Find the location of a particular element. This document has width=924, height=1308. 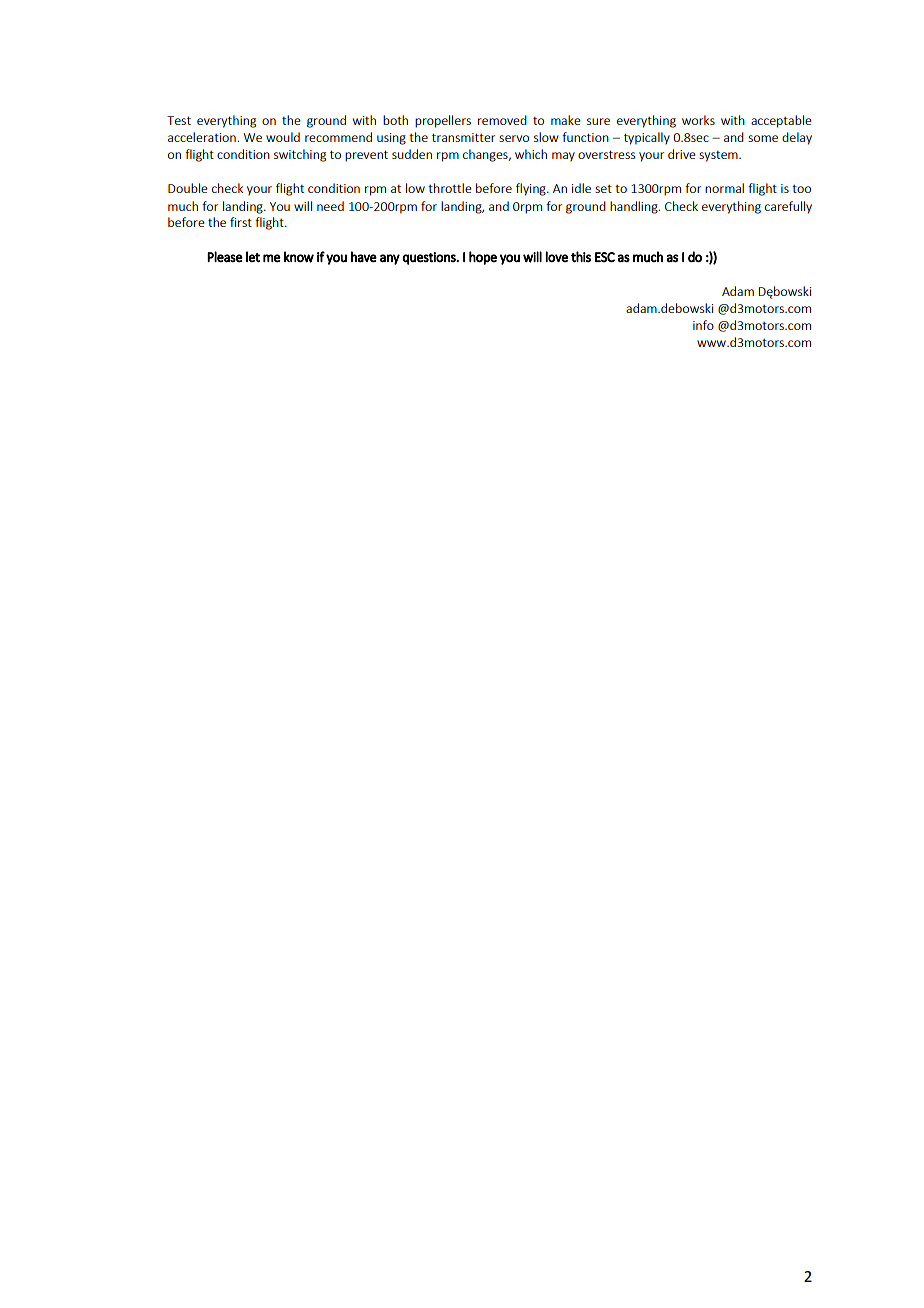

ESC is located at coordinates (605, 257).
